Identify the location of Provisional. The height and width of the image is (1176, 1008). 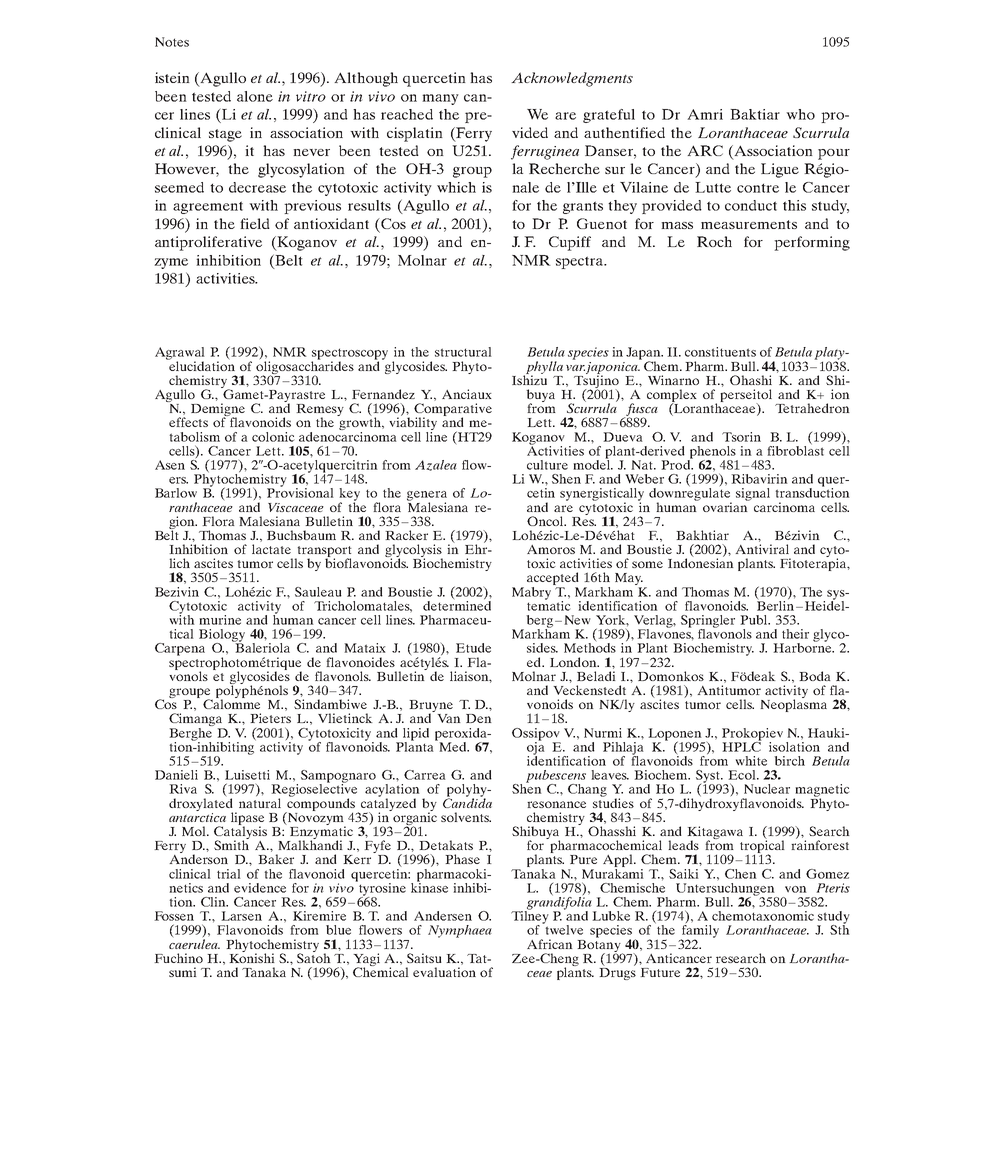
(300, 492).
